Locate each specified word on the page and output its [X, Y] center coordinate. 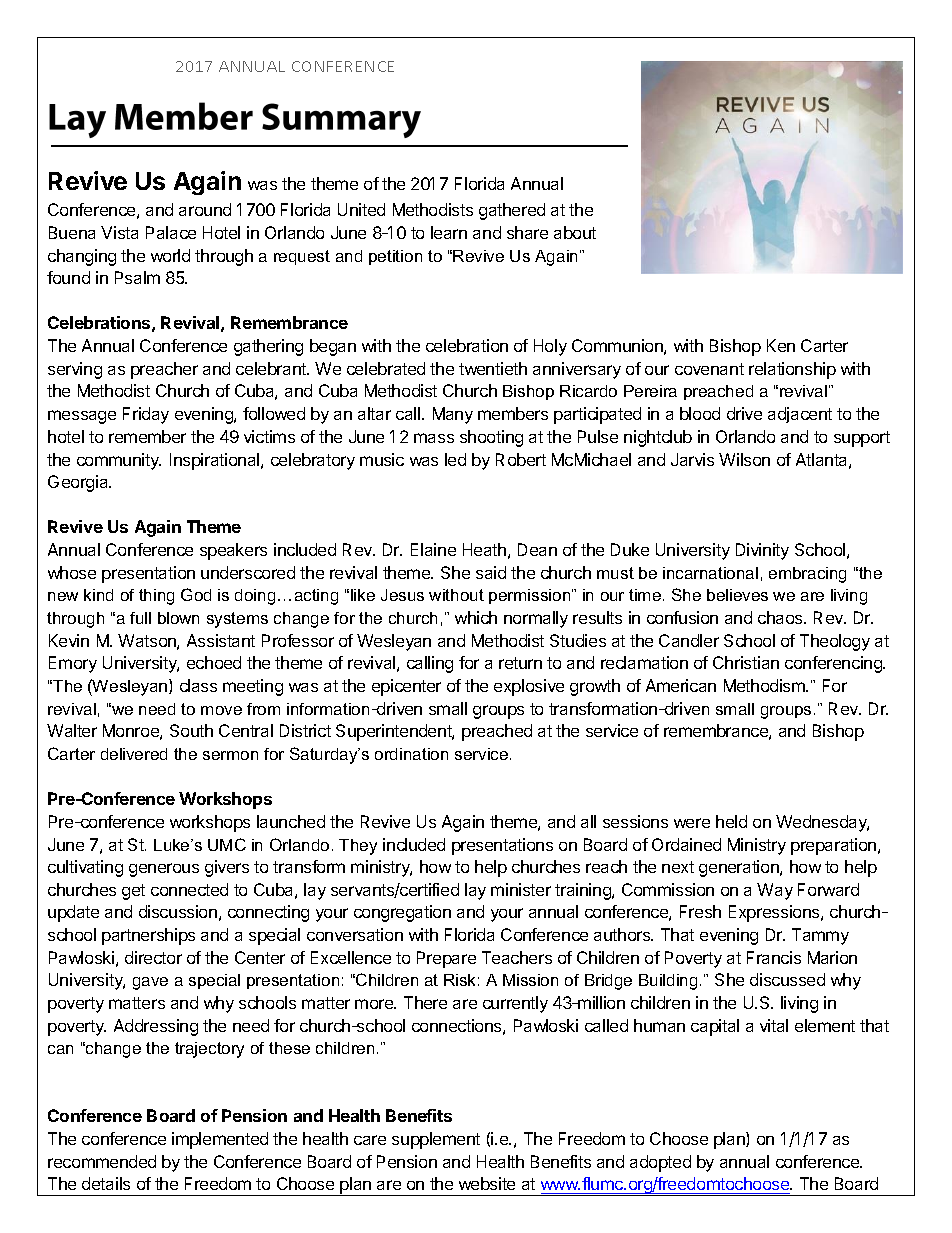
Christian [746, 662]
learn [449, 232]
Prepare [446, 959]
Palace [171, 232]
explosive [529, 687]
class [198, 685]
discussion [178, 911]
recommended [102, 1161]
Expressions [775, 913]
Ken [781, 345]
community [119, 461]
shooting [491, 438]
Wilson [744, 459]
